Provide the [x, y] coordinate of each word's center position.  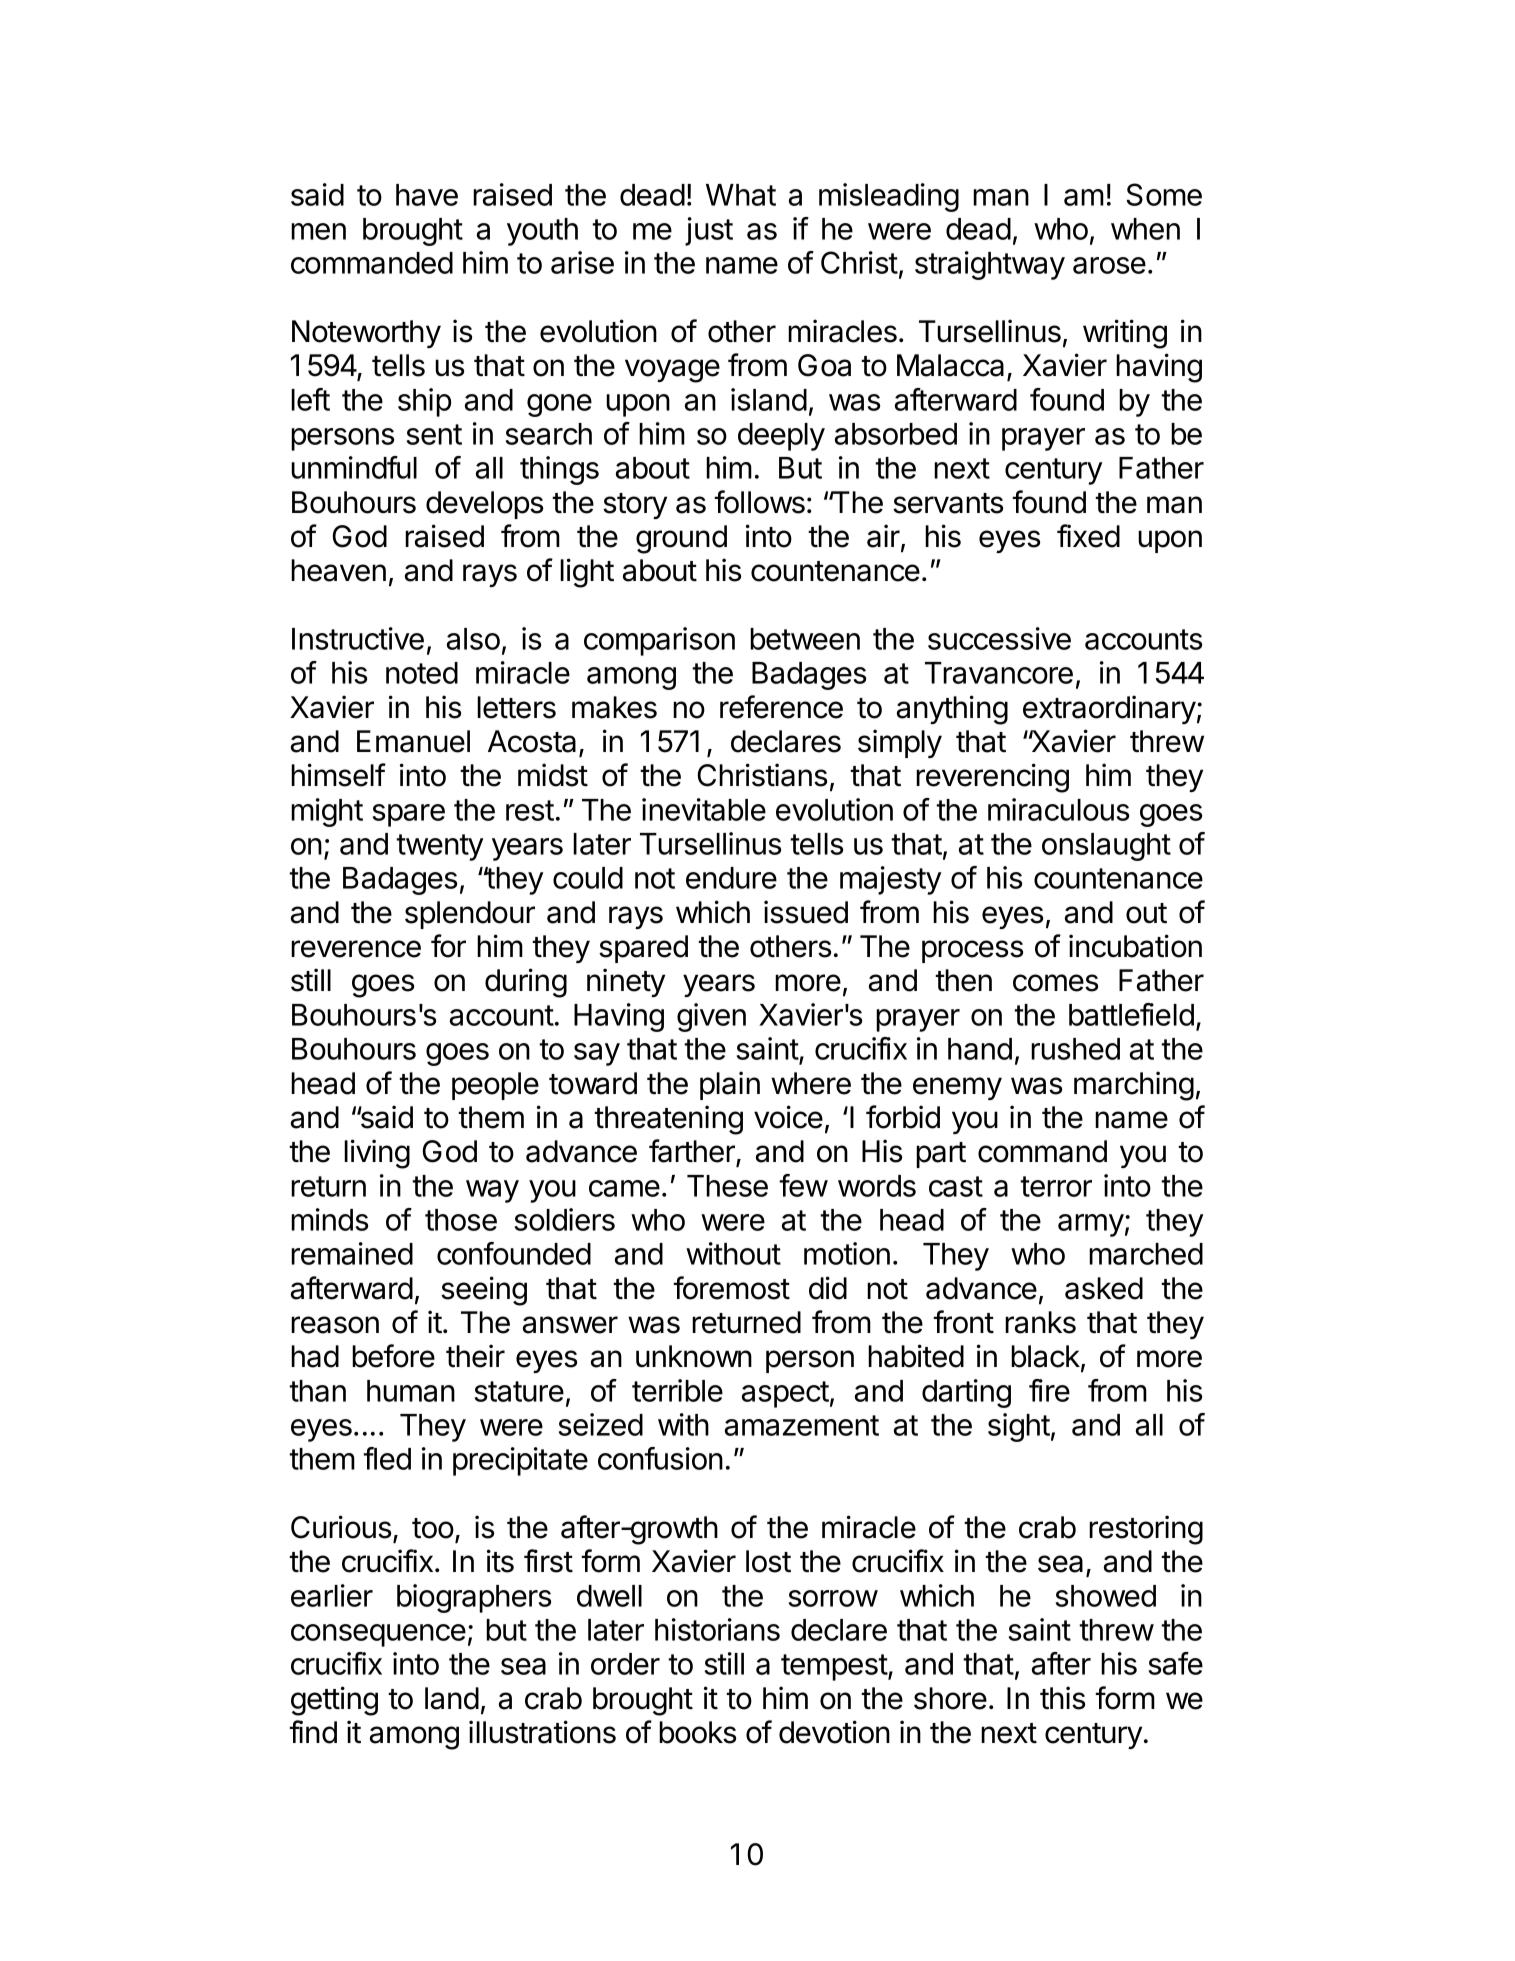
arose [1109, 265]
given [711, 1017]
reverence [356, 949]
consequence [378, 1635]
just [709, 231]
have [427, 195]
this [1062, 1698]
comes [1055, 983]
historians [717, 1629]
